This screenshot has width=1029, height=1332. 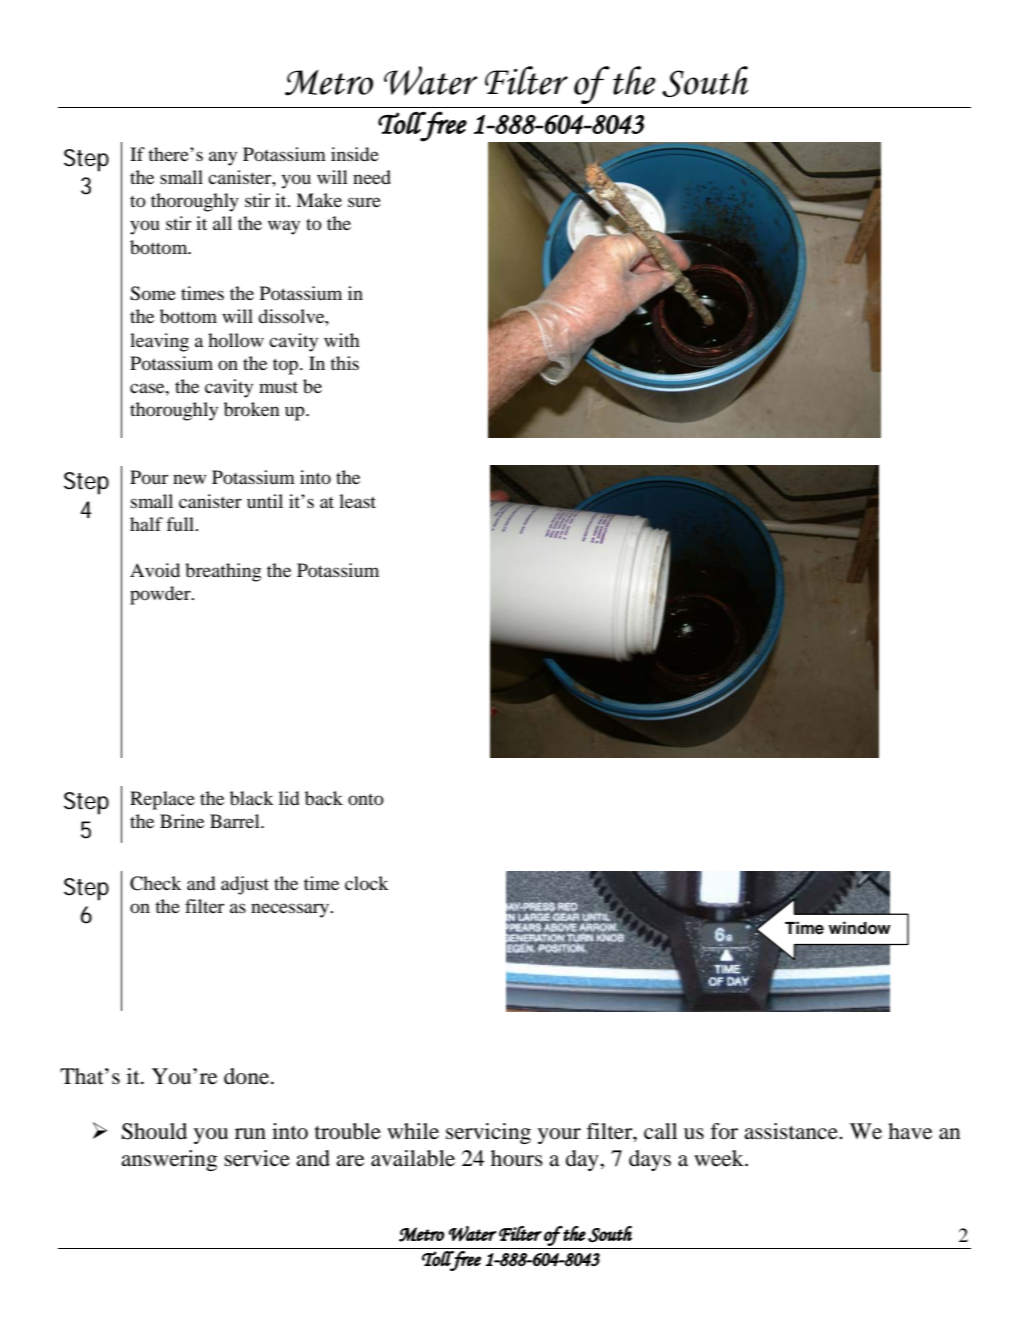 I want to click on your, so click(x=559, y=1136).
